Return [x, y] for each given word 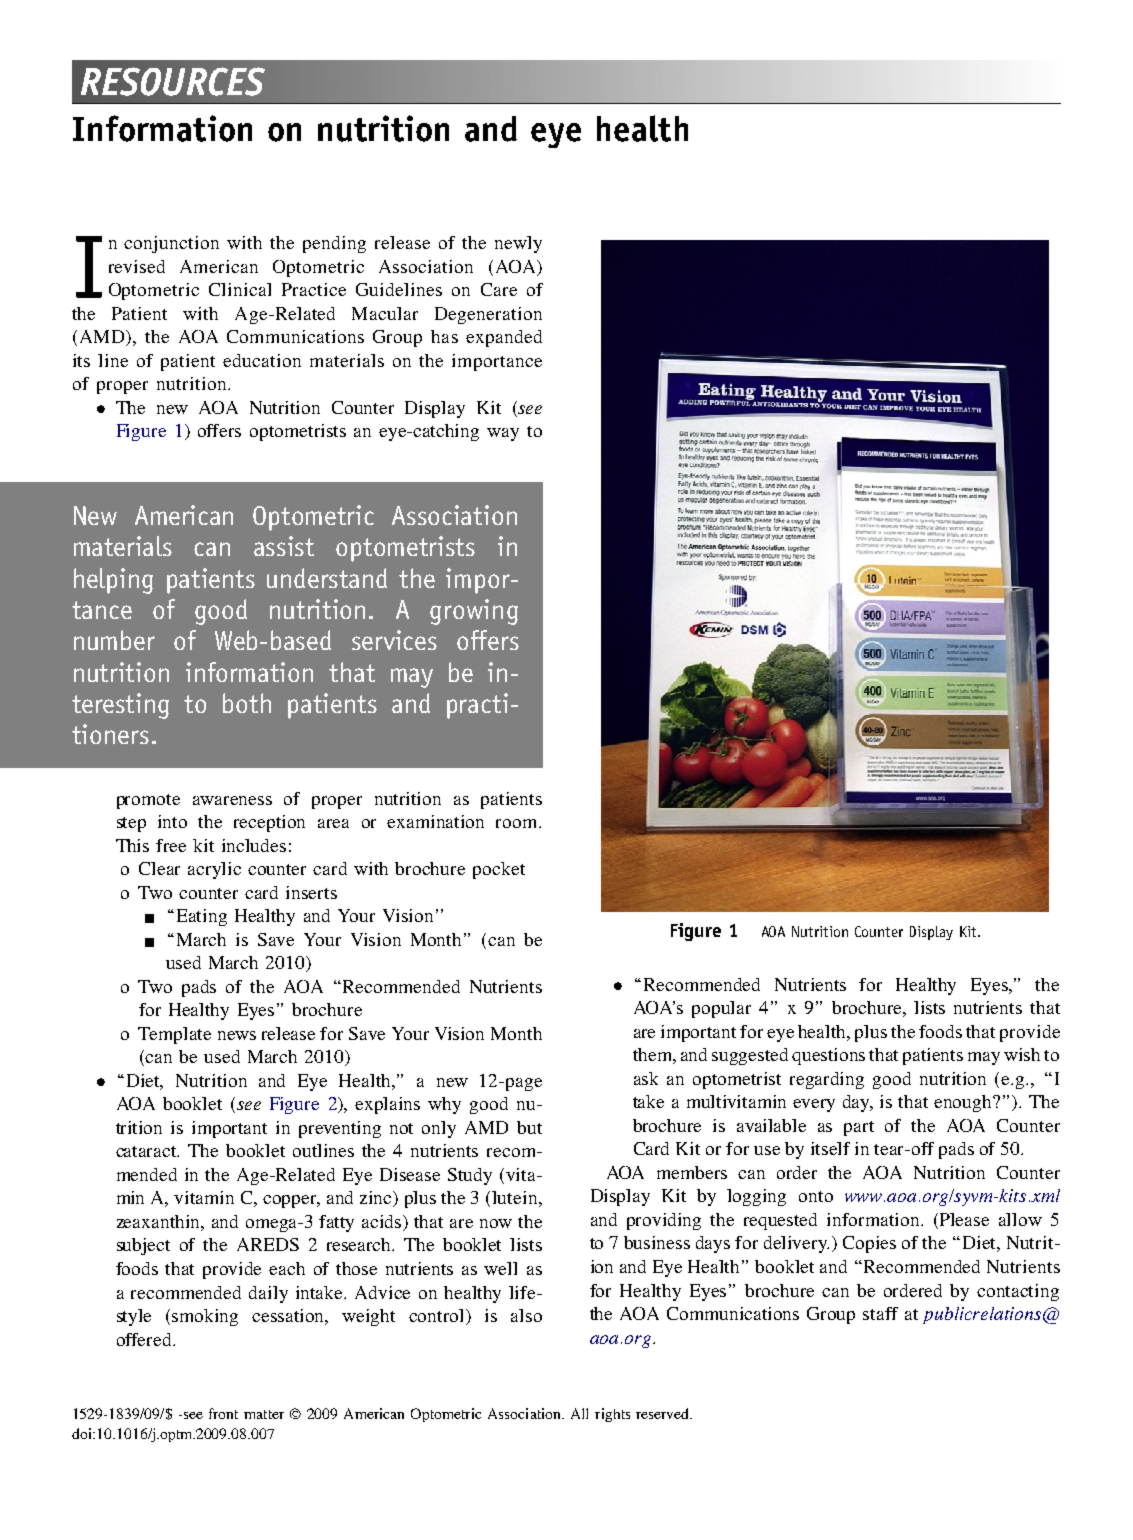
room [518, 823]
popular [721, 1009]
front [223, 1413]
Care [499, 289]
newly [518, 244]
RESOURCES [173, 81]
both [247, 703]
